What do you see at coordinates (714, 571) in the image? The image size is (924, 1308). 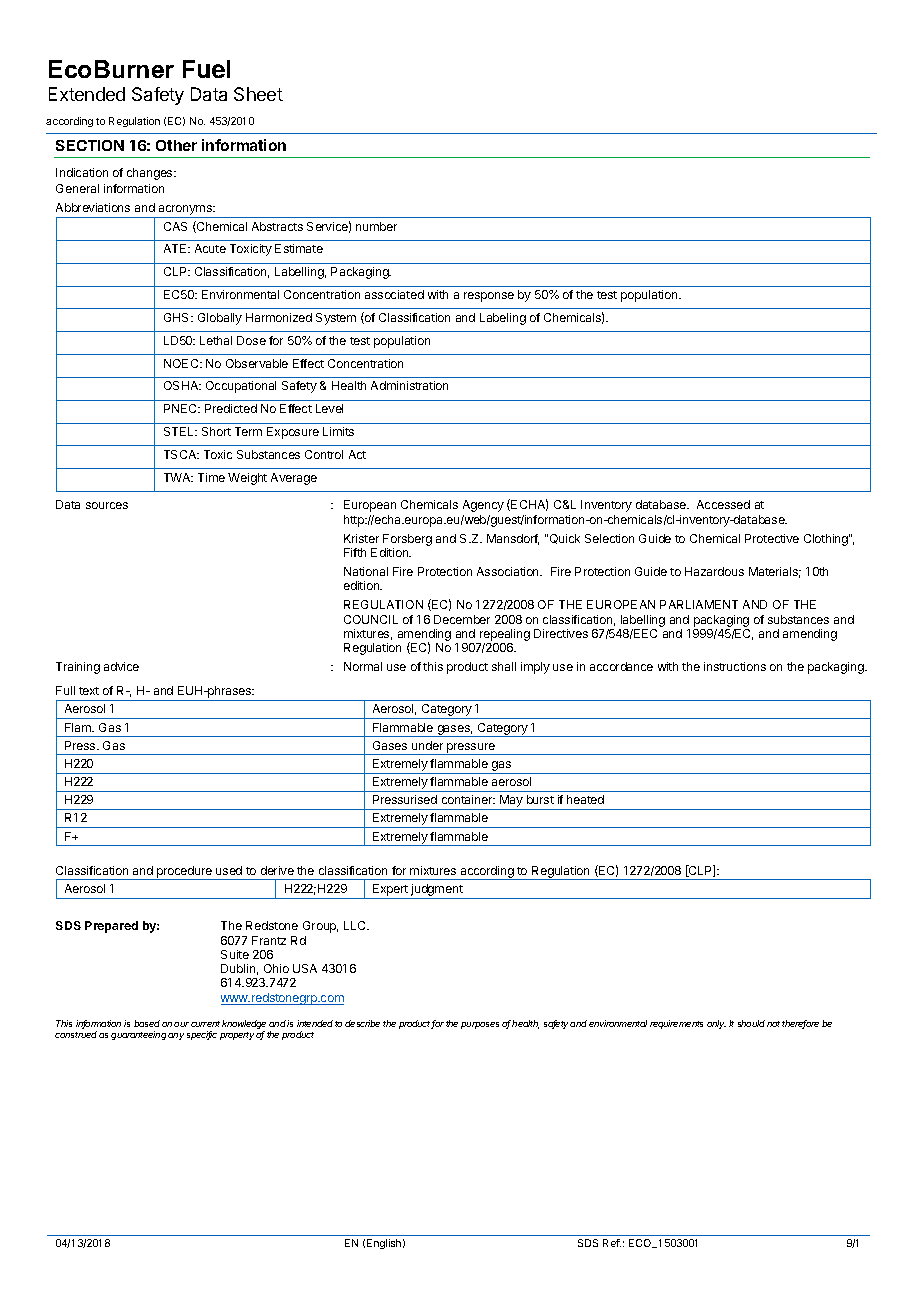 I see `Hazardous` at bounding box center [714, 571].
